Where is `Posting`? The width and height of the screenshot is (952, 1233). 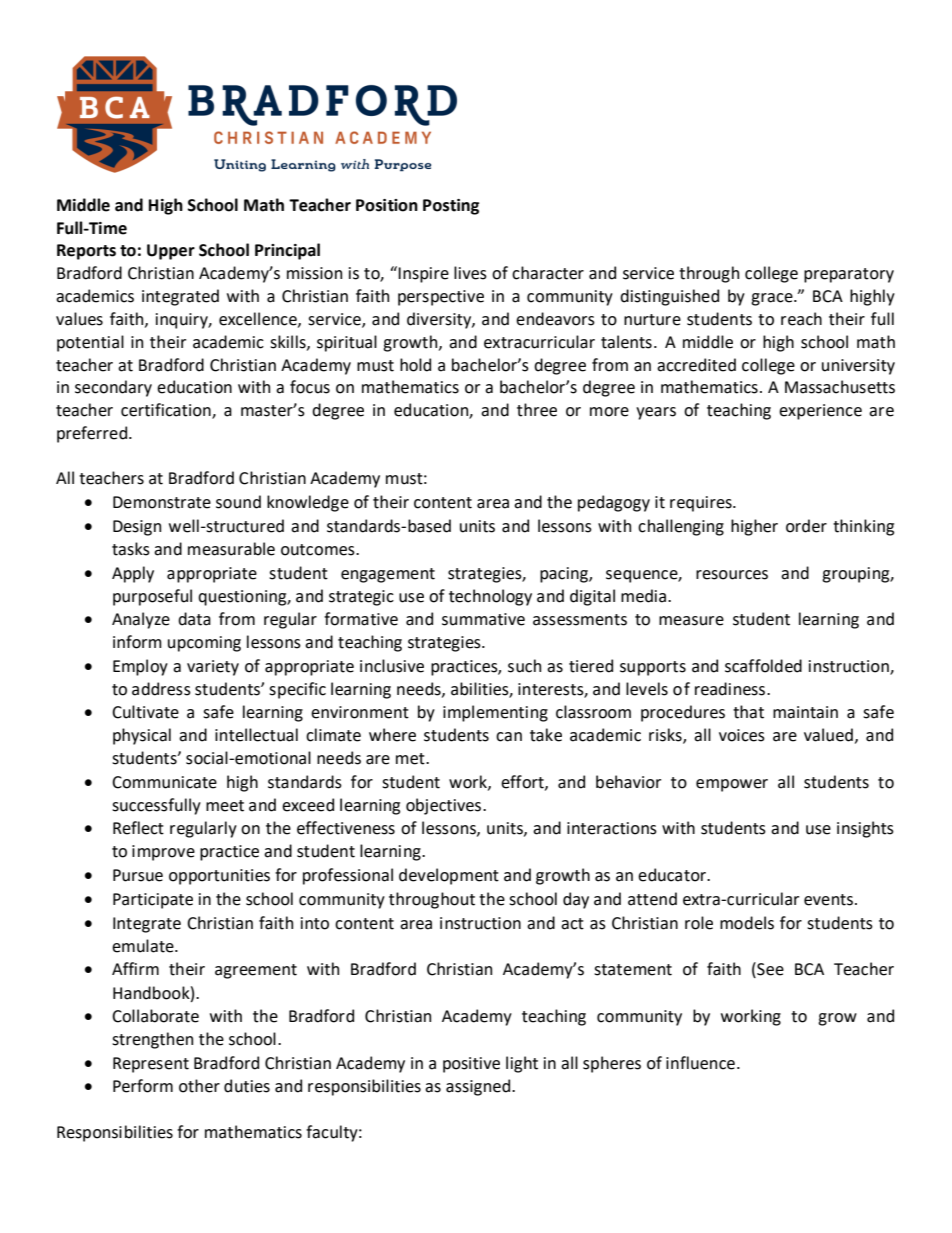
Posting is located at coordinates (451, 207).
